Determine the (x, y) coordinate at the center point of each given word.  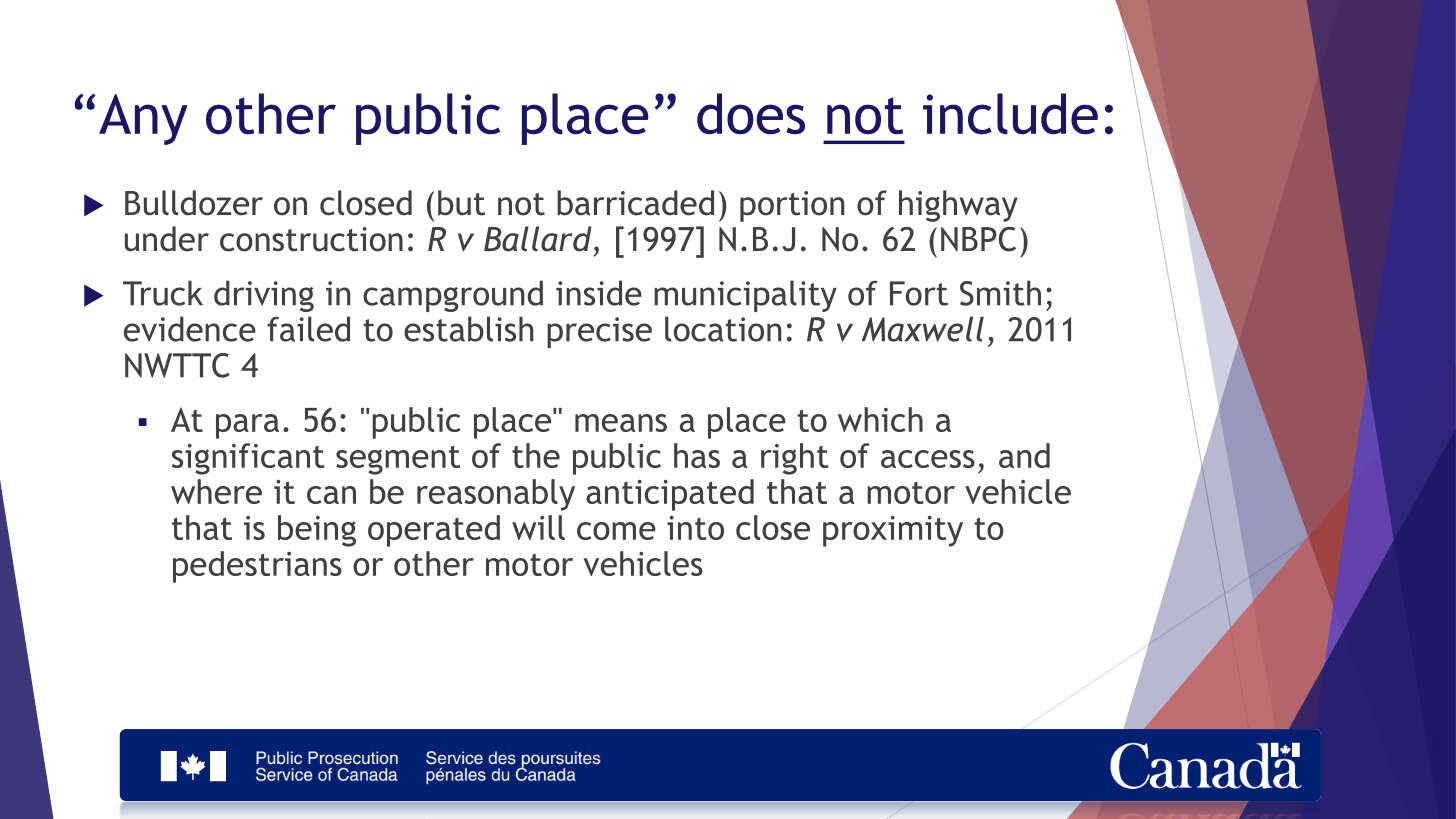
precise (599, 332)
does (751, 114)
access (928, 459)
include (1010, 114)
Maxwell (923, 329)
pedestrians (257, 567)
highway (958, 206)
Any (143, 119)
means (621, 423)
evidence (190, 329)
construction (311, 239)
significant (248, 459)
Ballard (537, 239)
